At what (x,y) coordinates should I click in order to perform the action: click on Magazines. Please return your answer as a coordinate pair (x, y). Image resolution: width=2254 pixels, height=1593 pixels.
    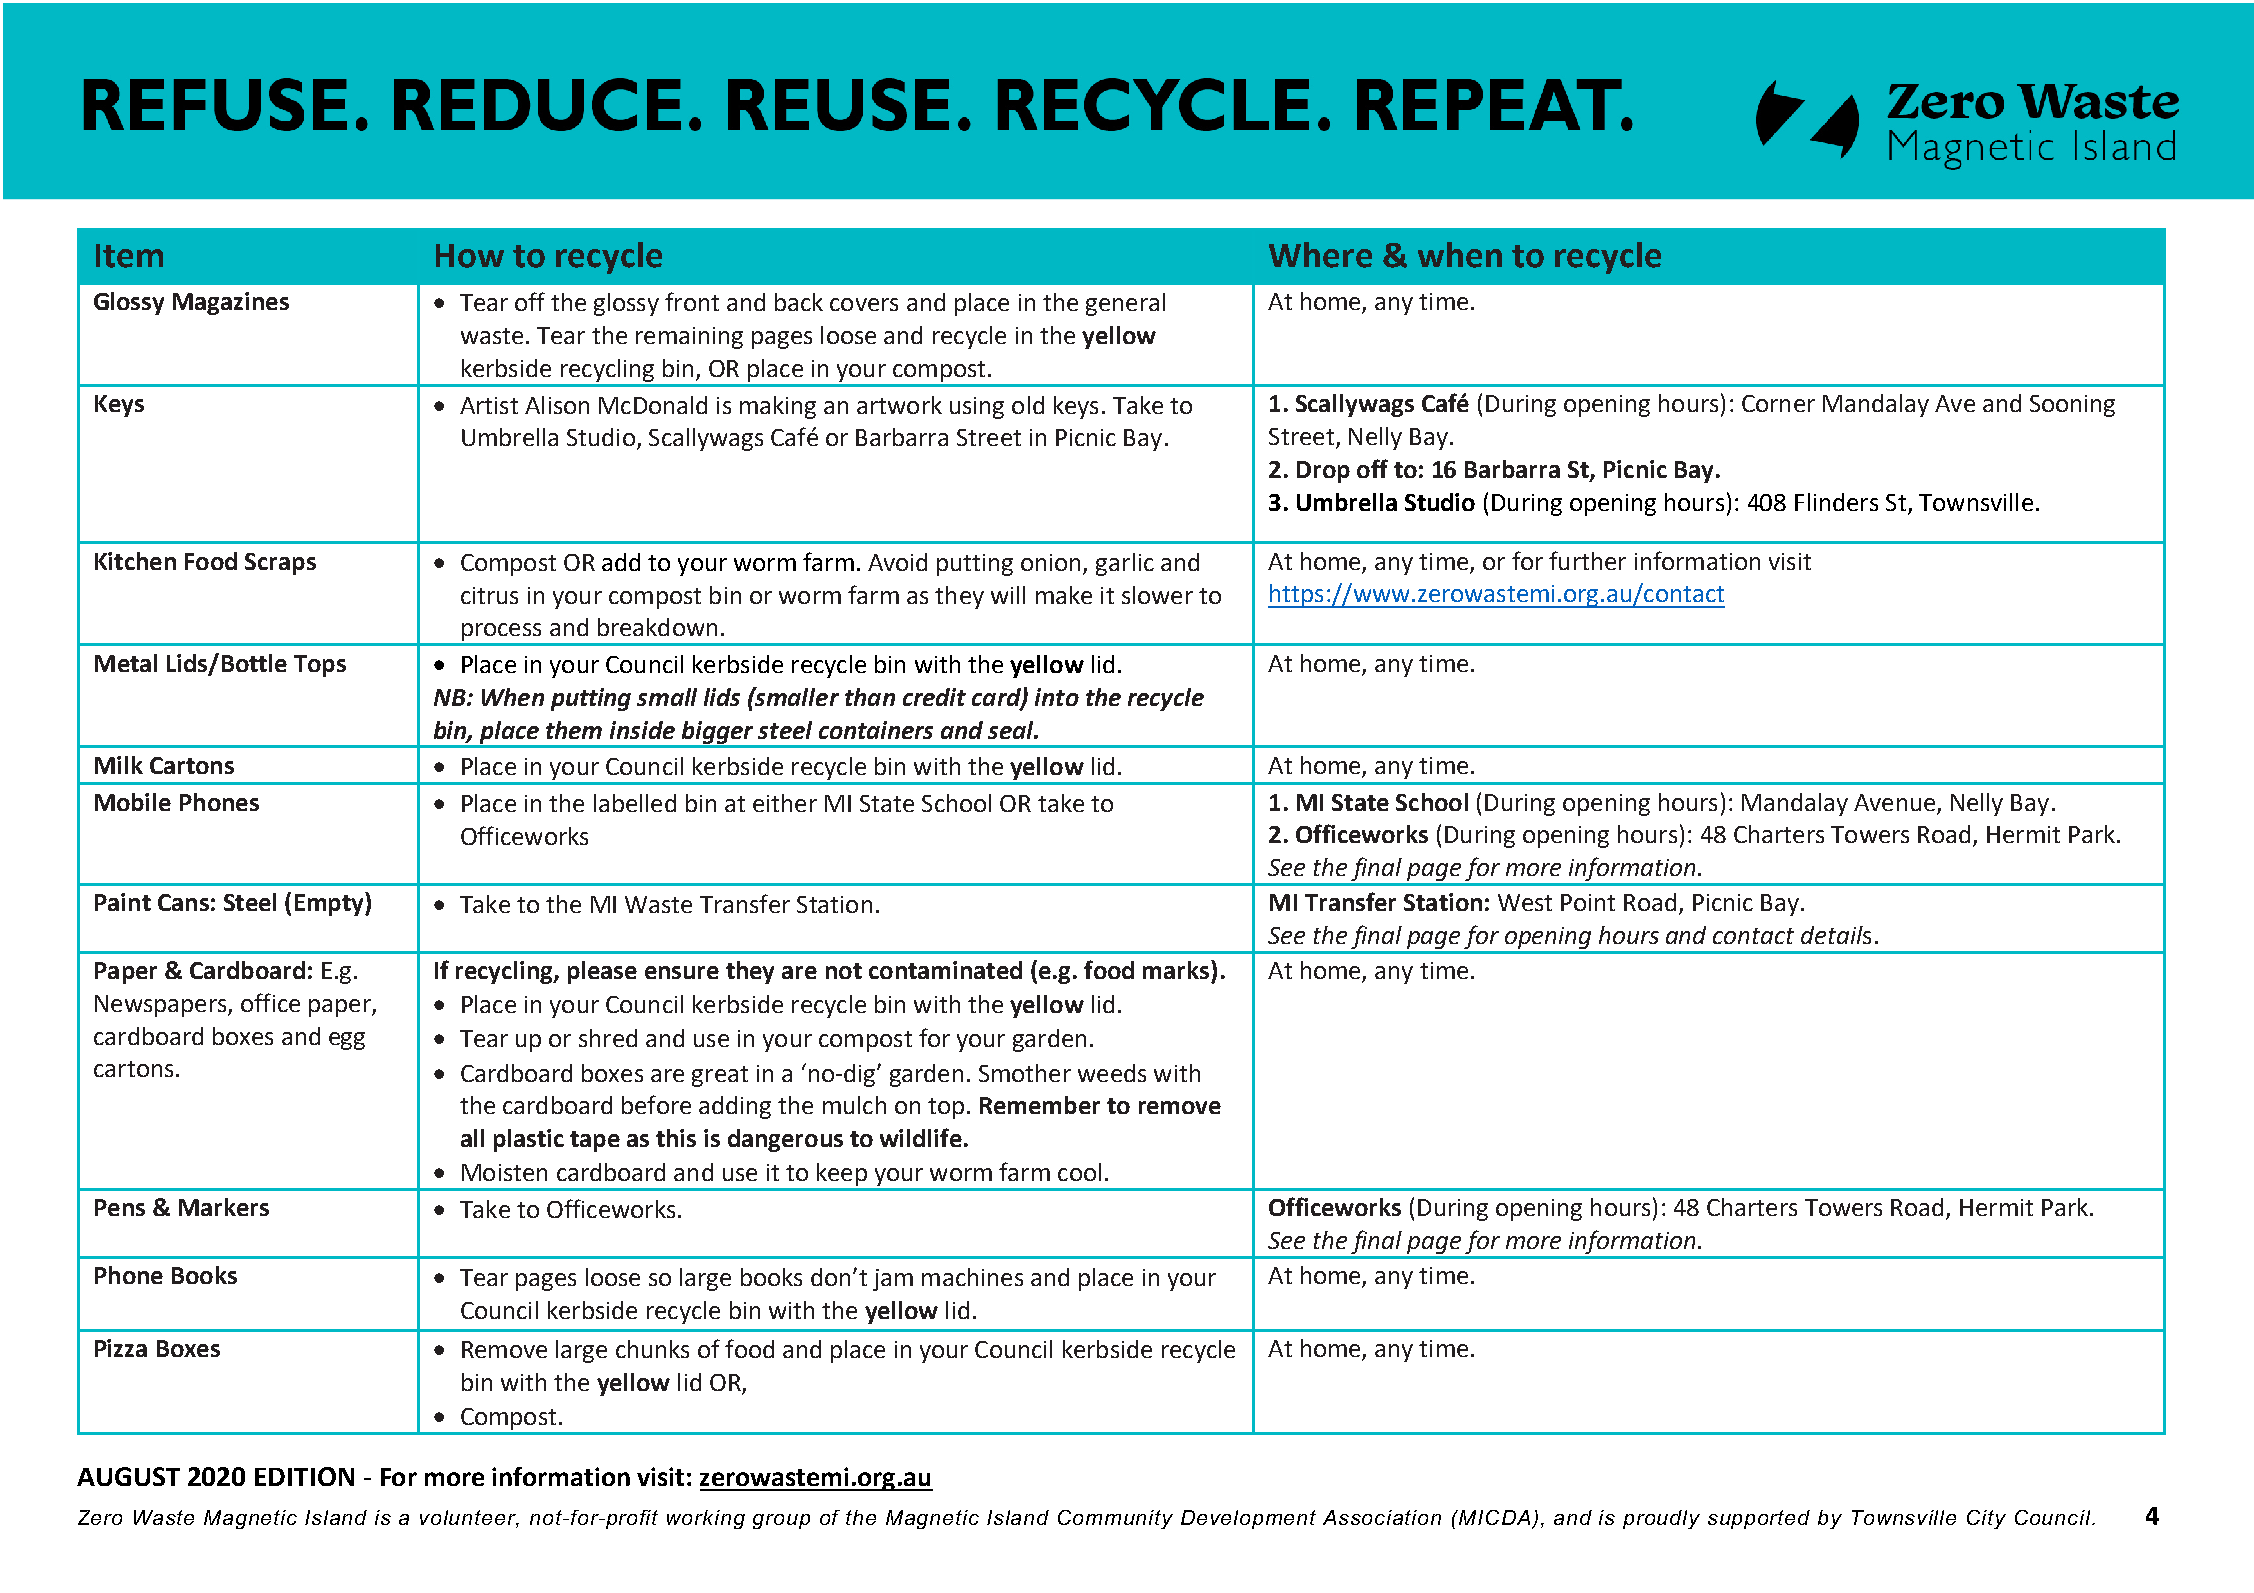
    Looking at the image, I should click on (231, 303).
